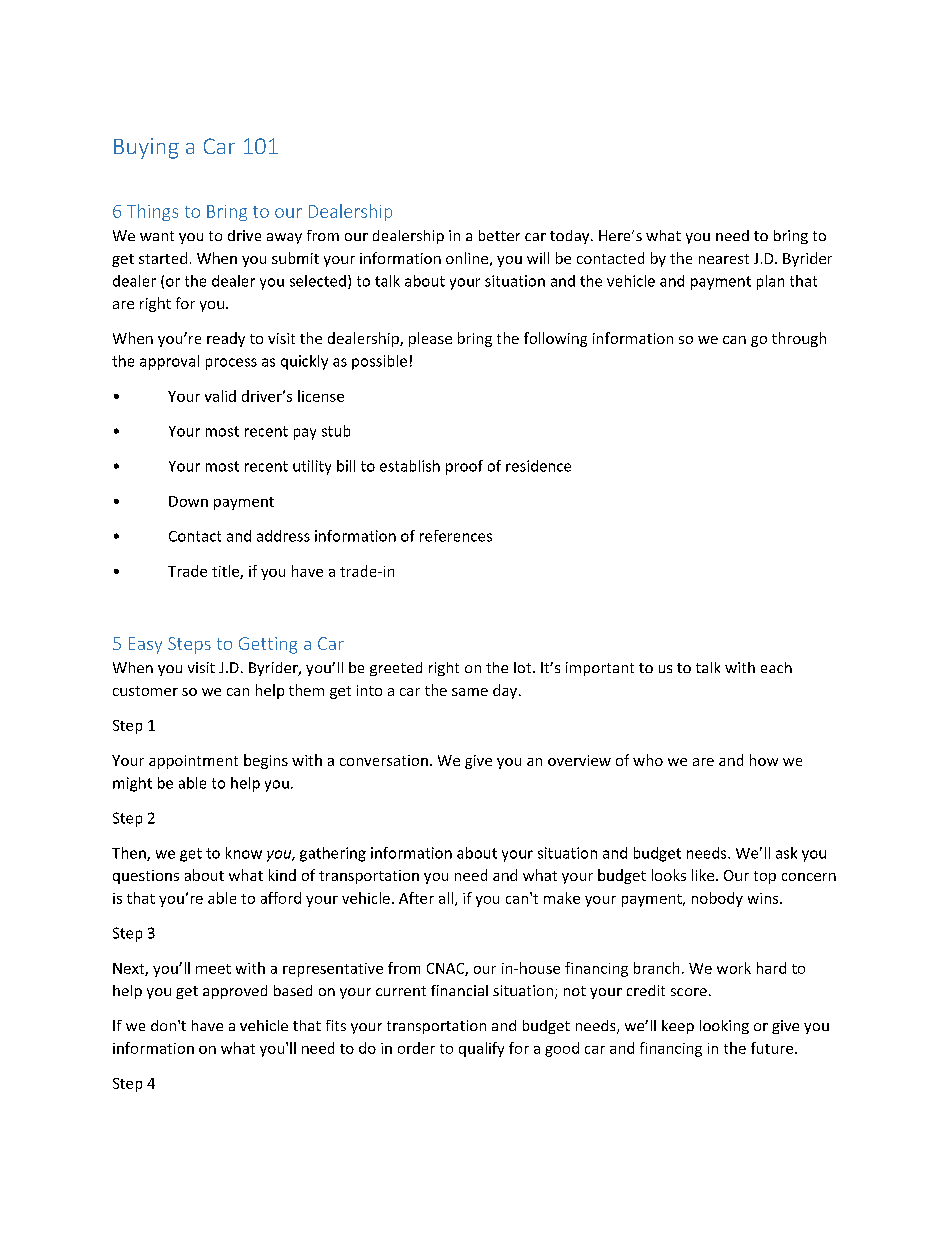 The height and width of the image is (1233, 952). I want to click on nearest, so click(724, 259).
